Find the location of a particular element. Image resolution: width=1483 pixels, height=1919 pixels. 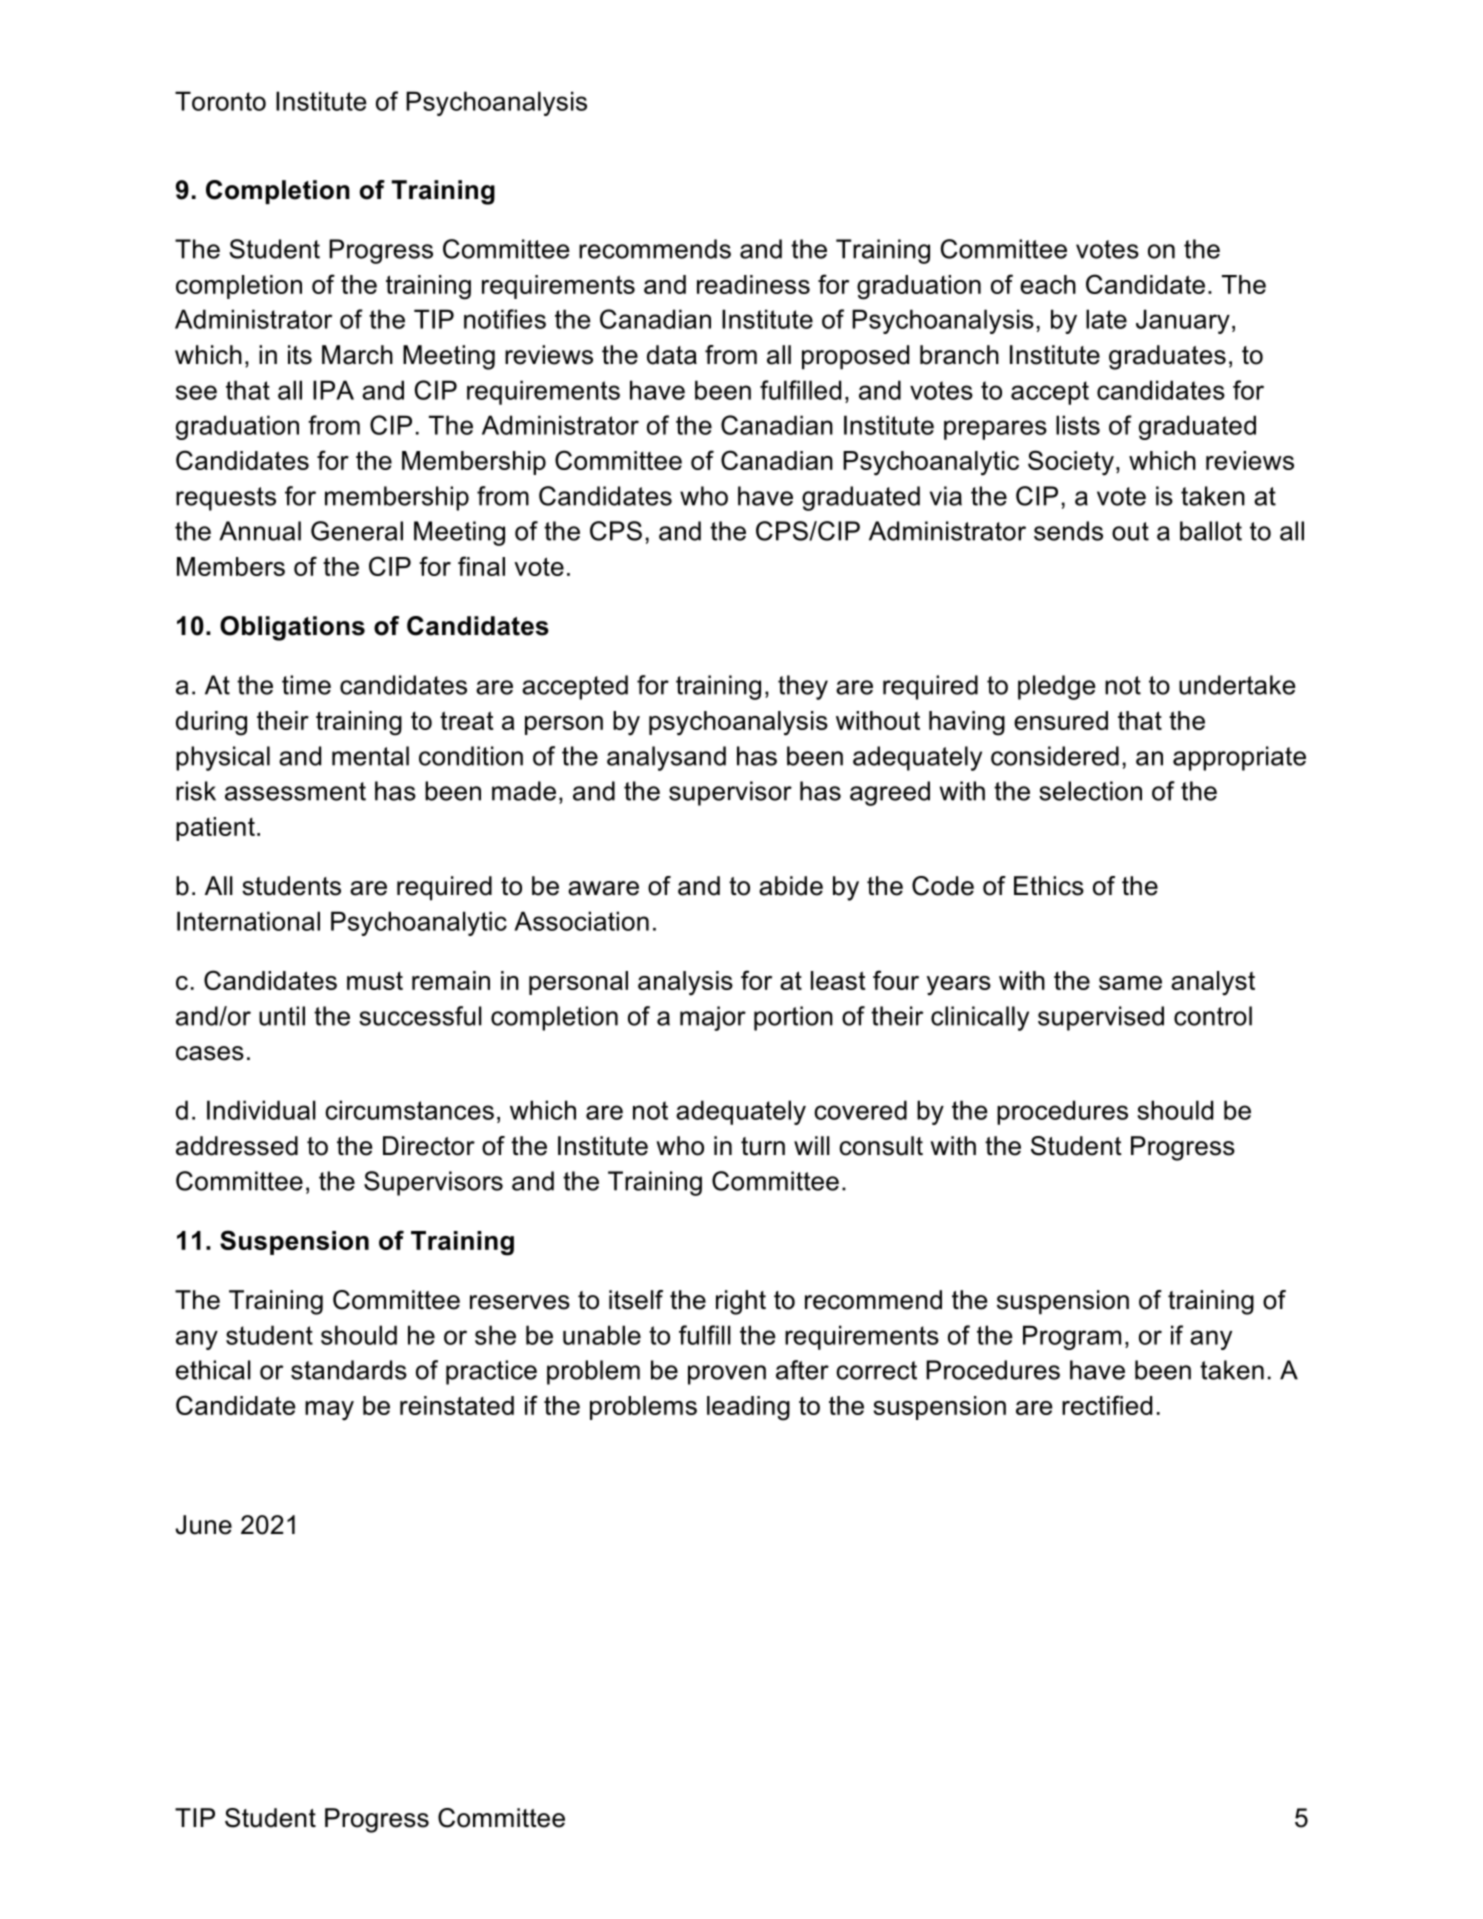

may is located at coordinates (329, 1411).
